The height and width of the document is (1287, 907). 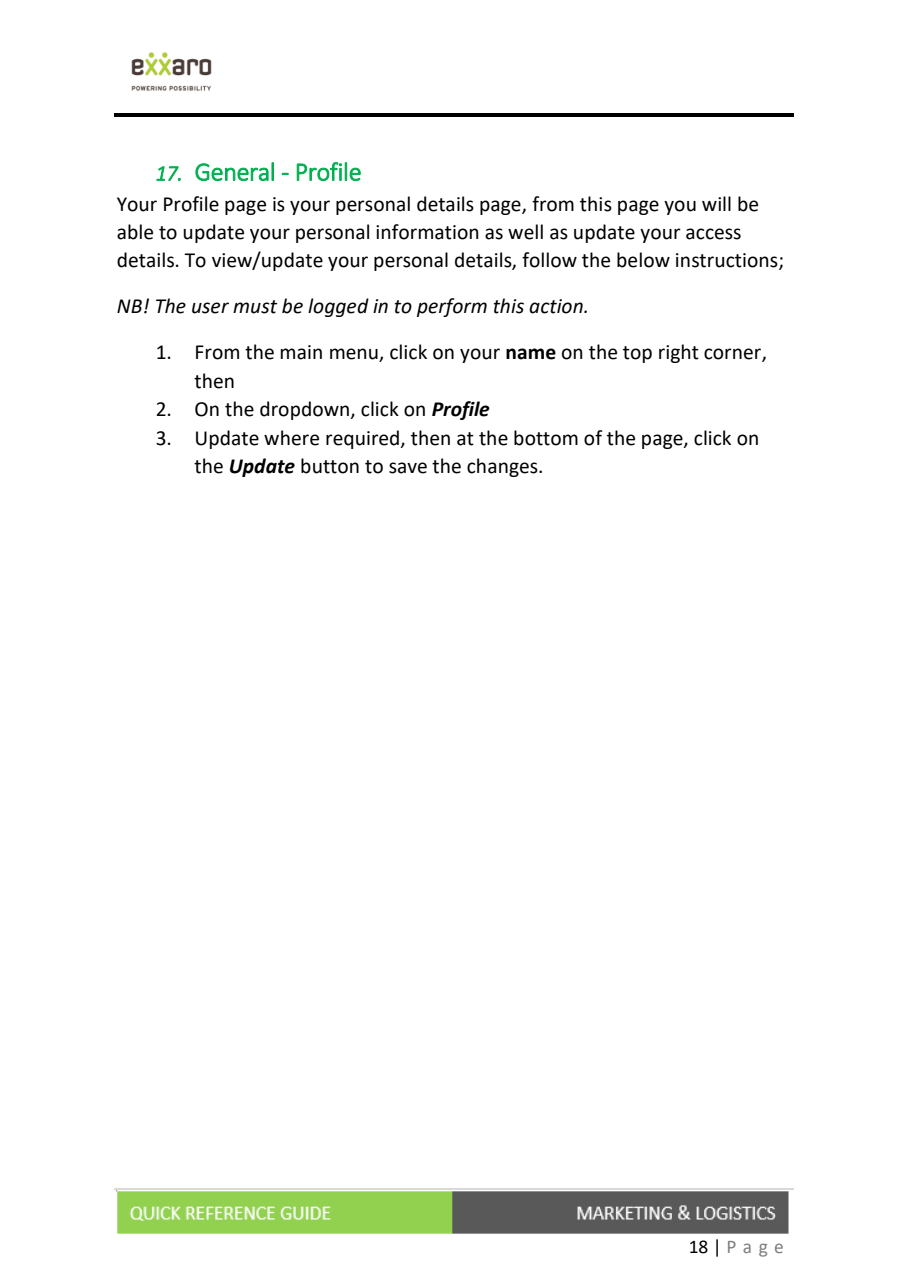 What do you see at coordinates (408, 468) in the document?
I see `save` at bounding box center [408, 468].
